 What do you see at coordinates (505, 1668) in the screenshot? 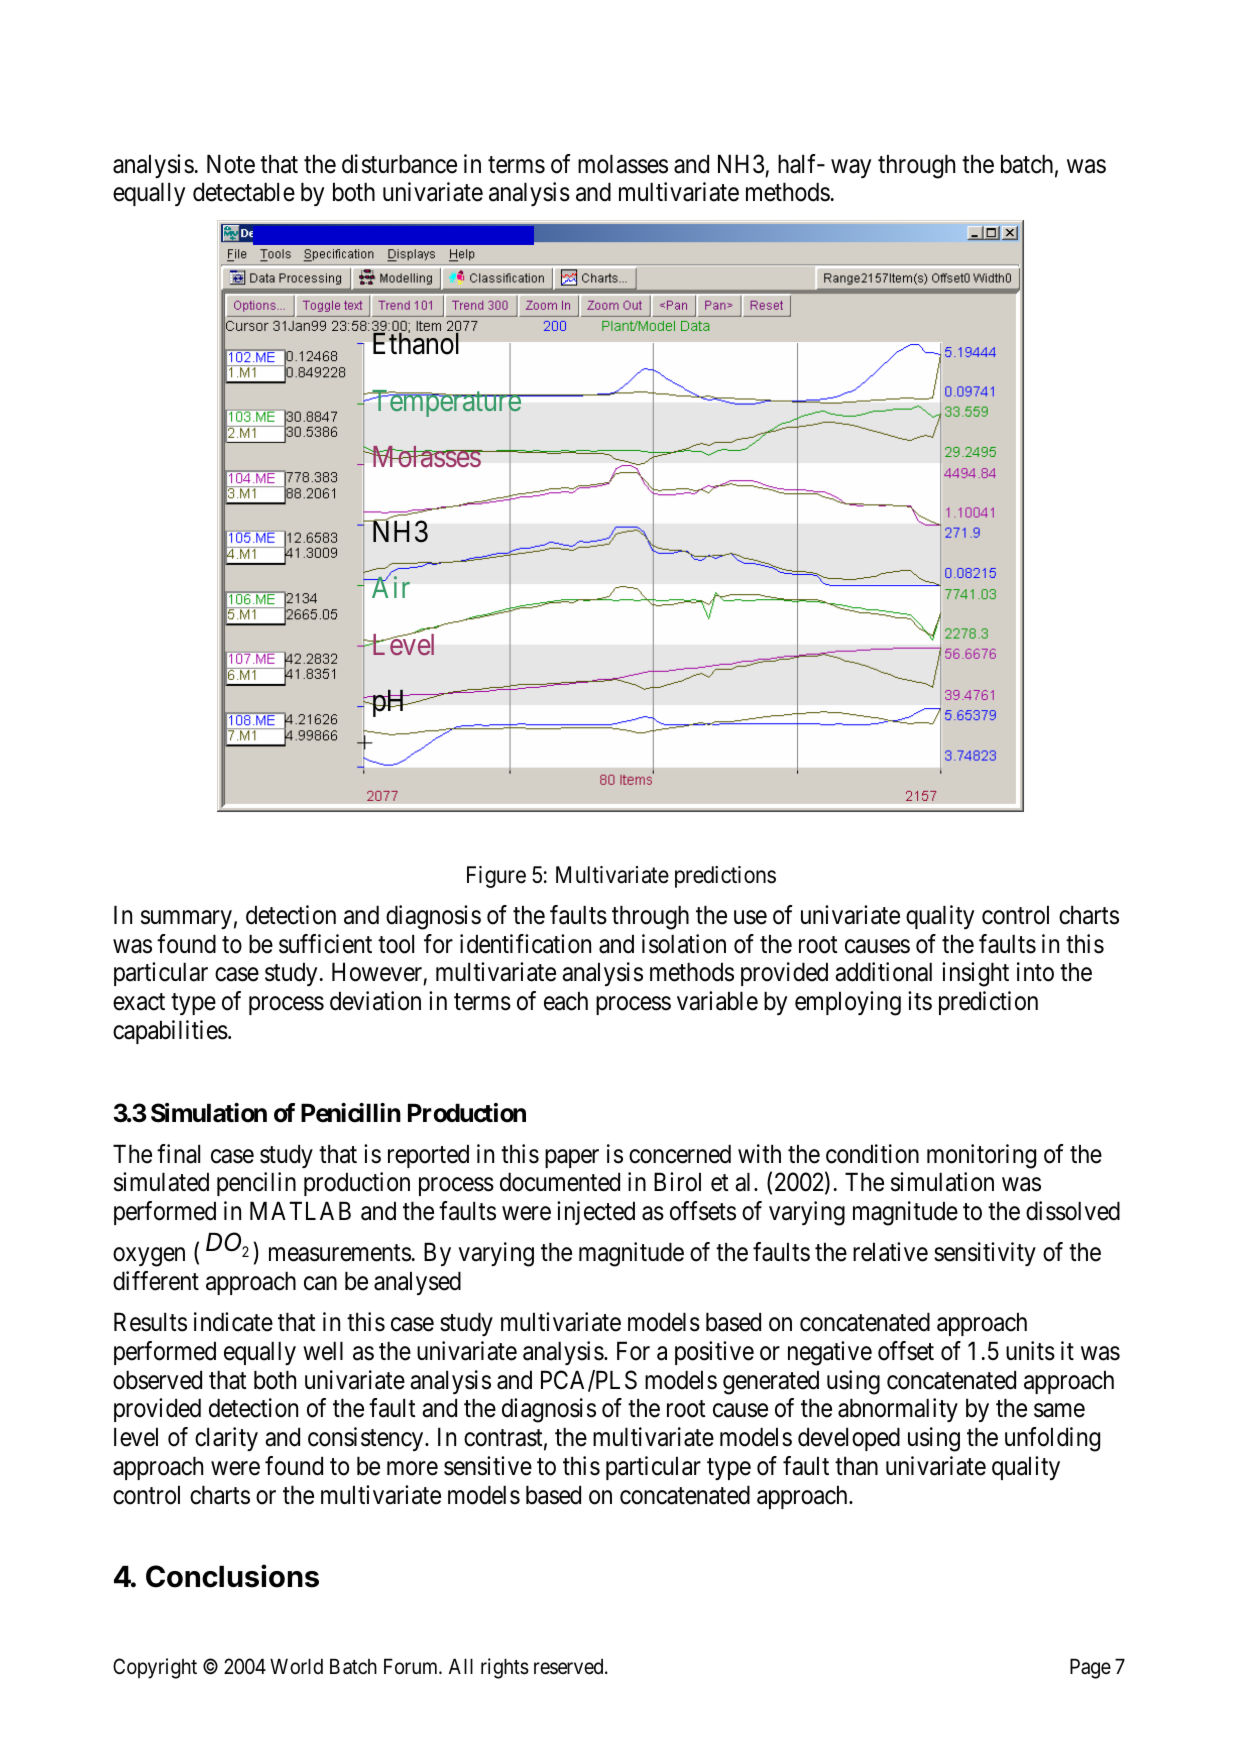
I see `rights` at bounding box center [505, 1668].
